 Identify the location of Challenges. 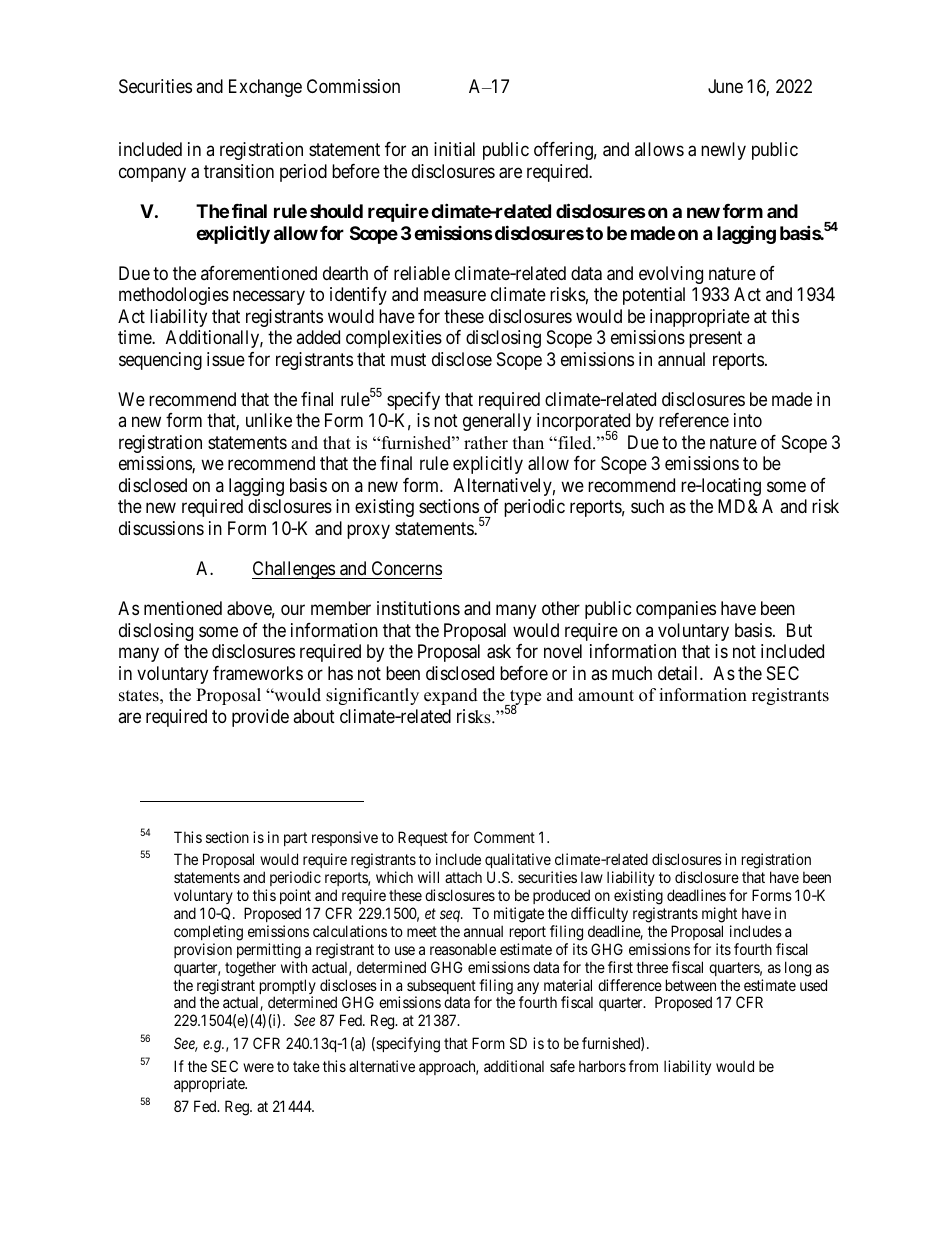
(294, 570).
